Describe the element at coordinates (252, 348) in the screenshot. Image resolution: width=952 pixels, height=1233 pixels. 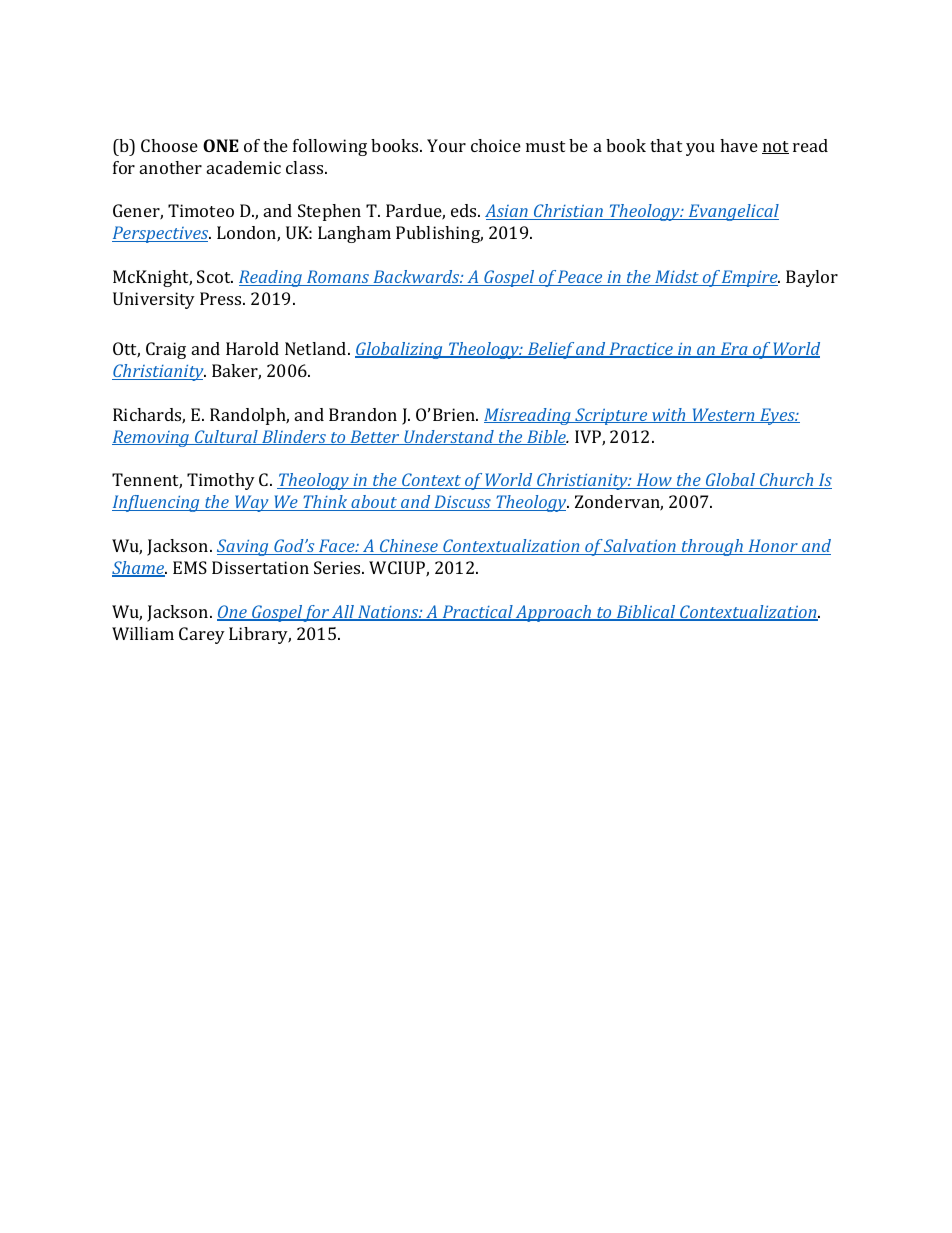
I see `Harold` at that location.
